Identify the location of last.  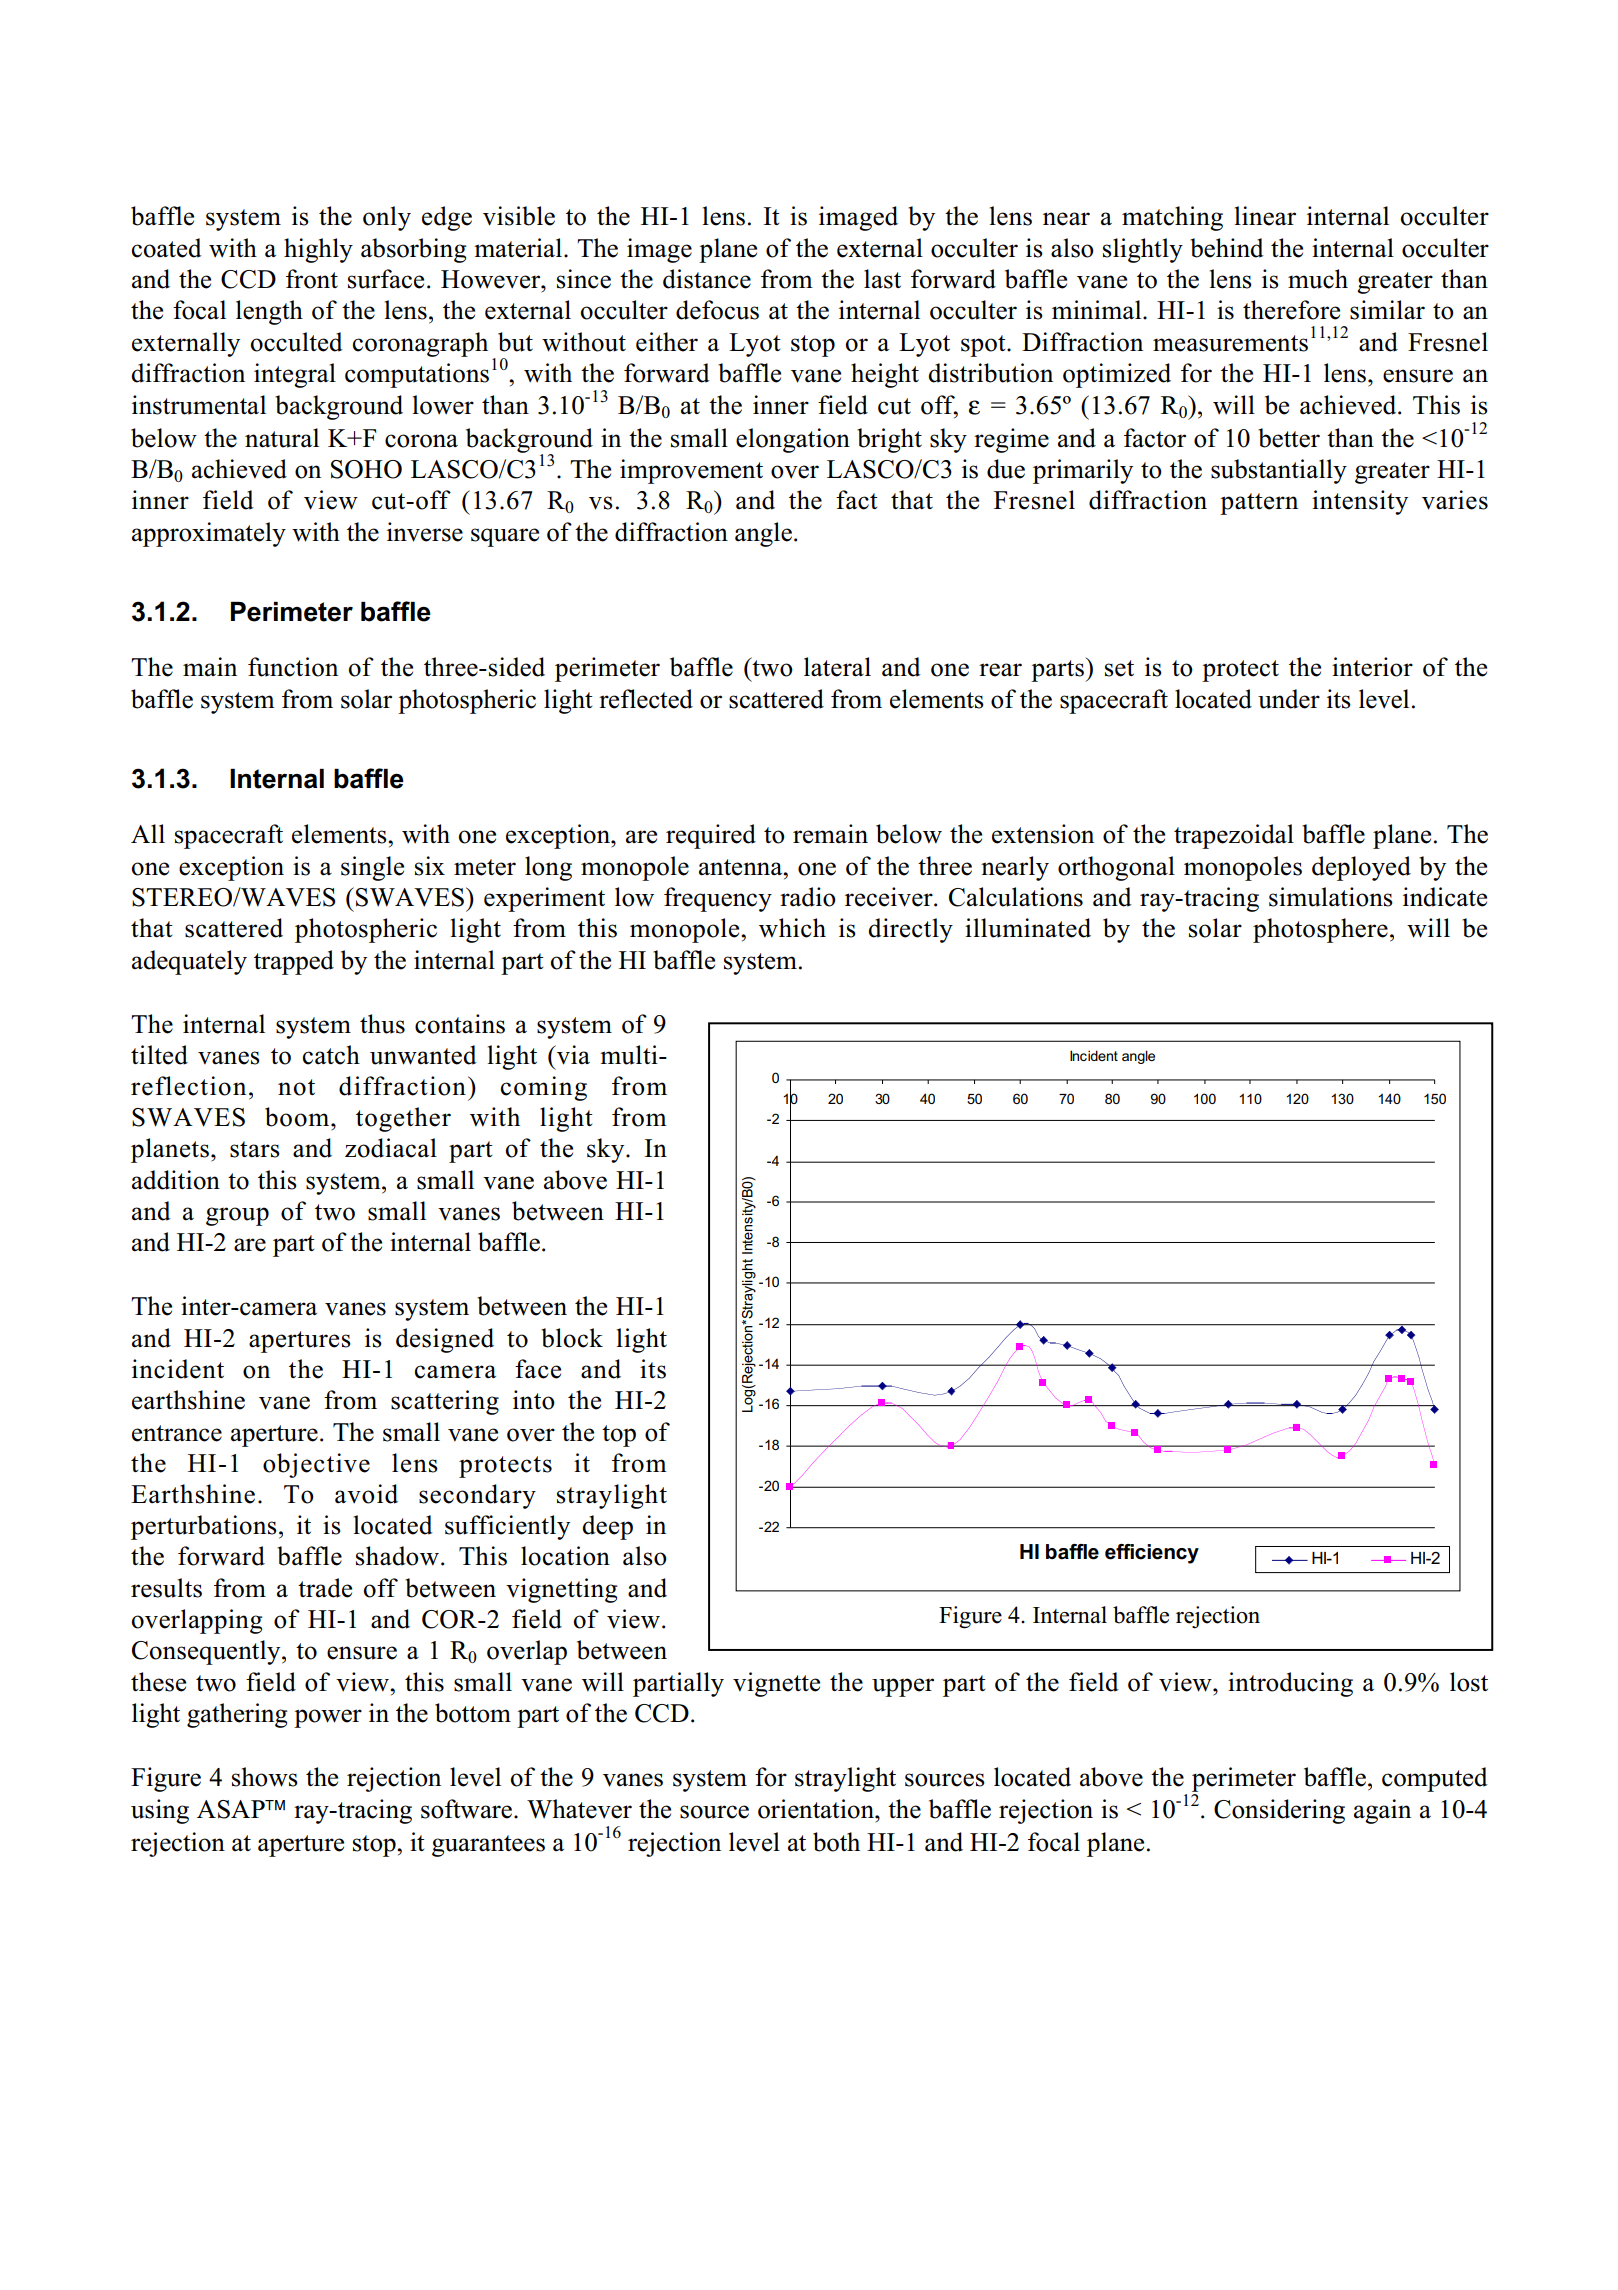
(882, 279).
